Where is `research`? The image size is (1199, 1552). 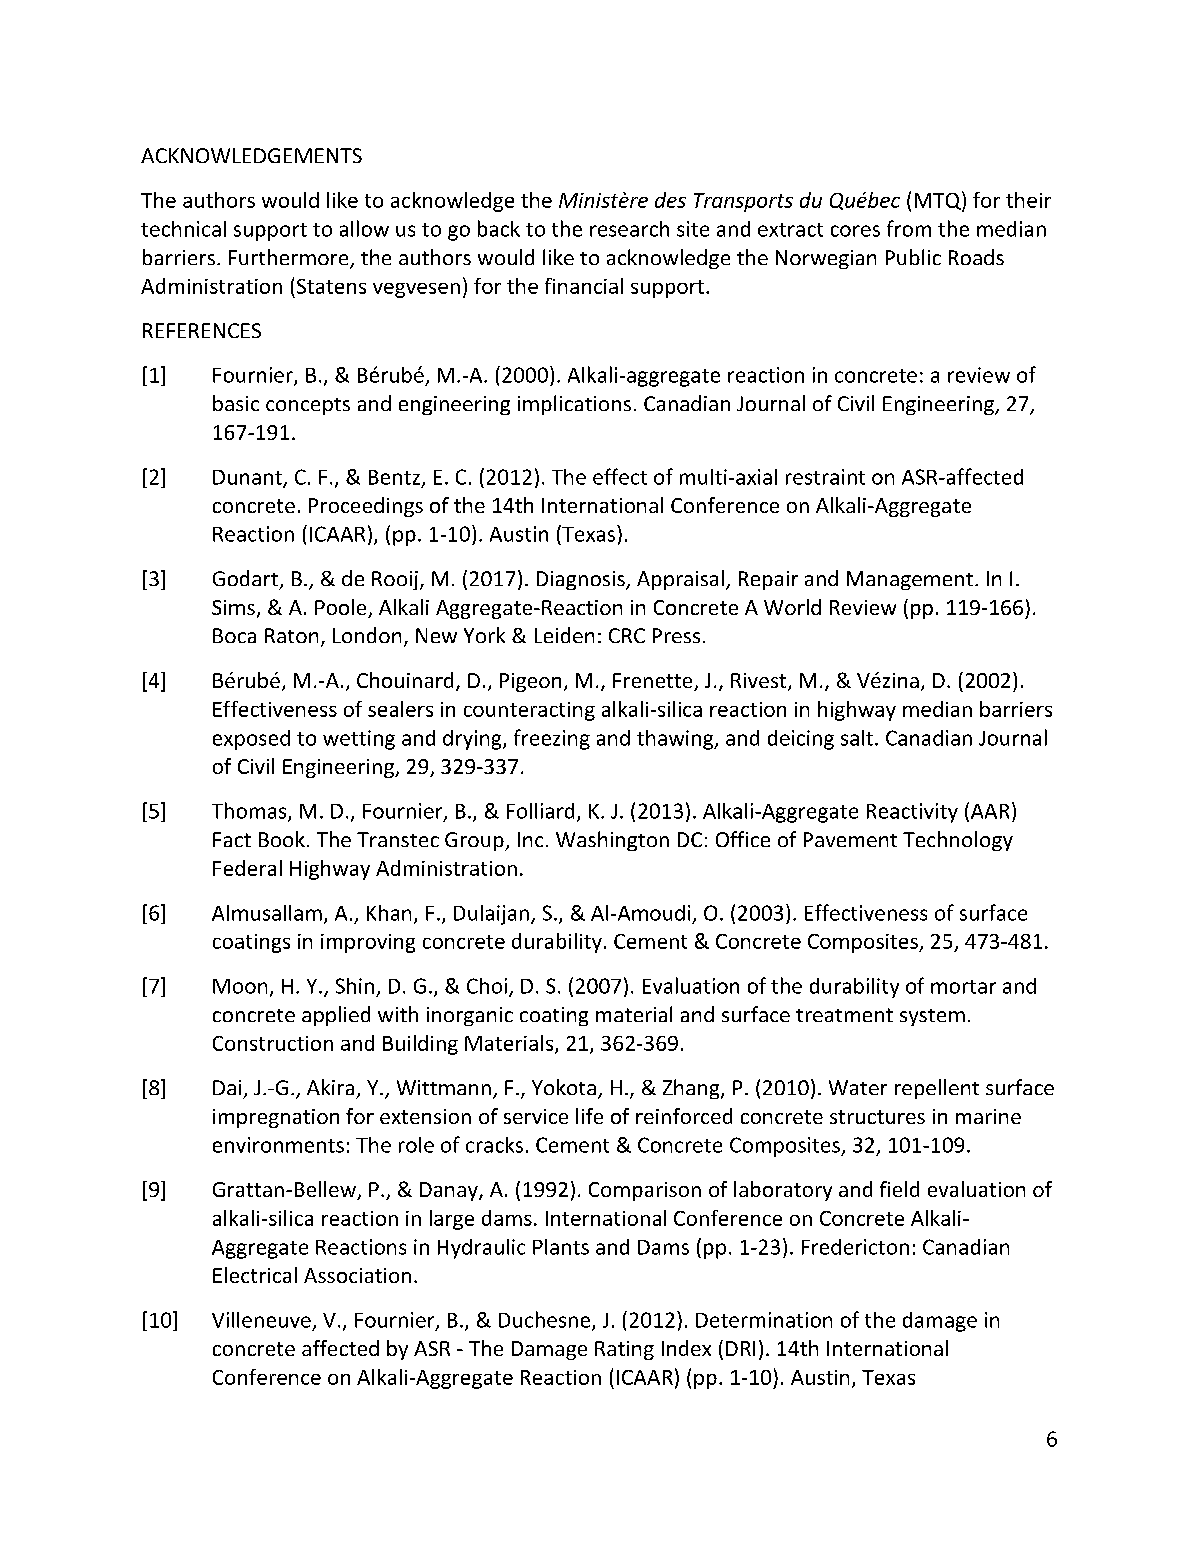 research is located at coordinates (629, 229).
